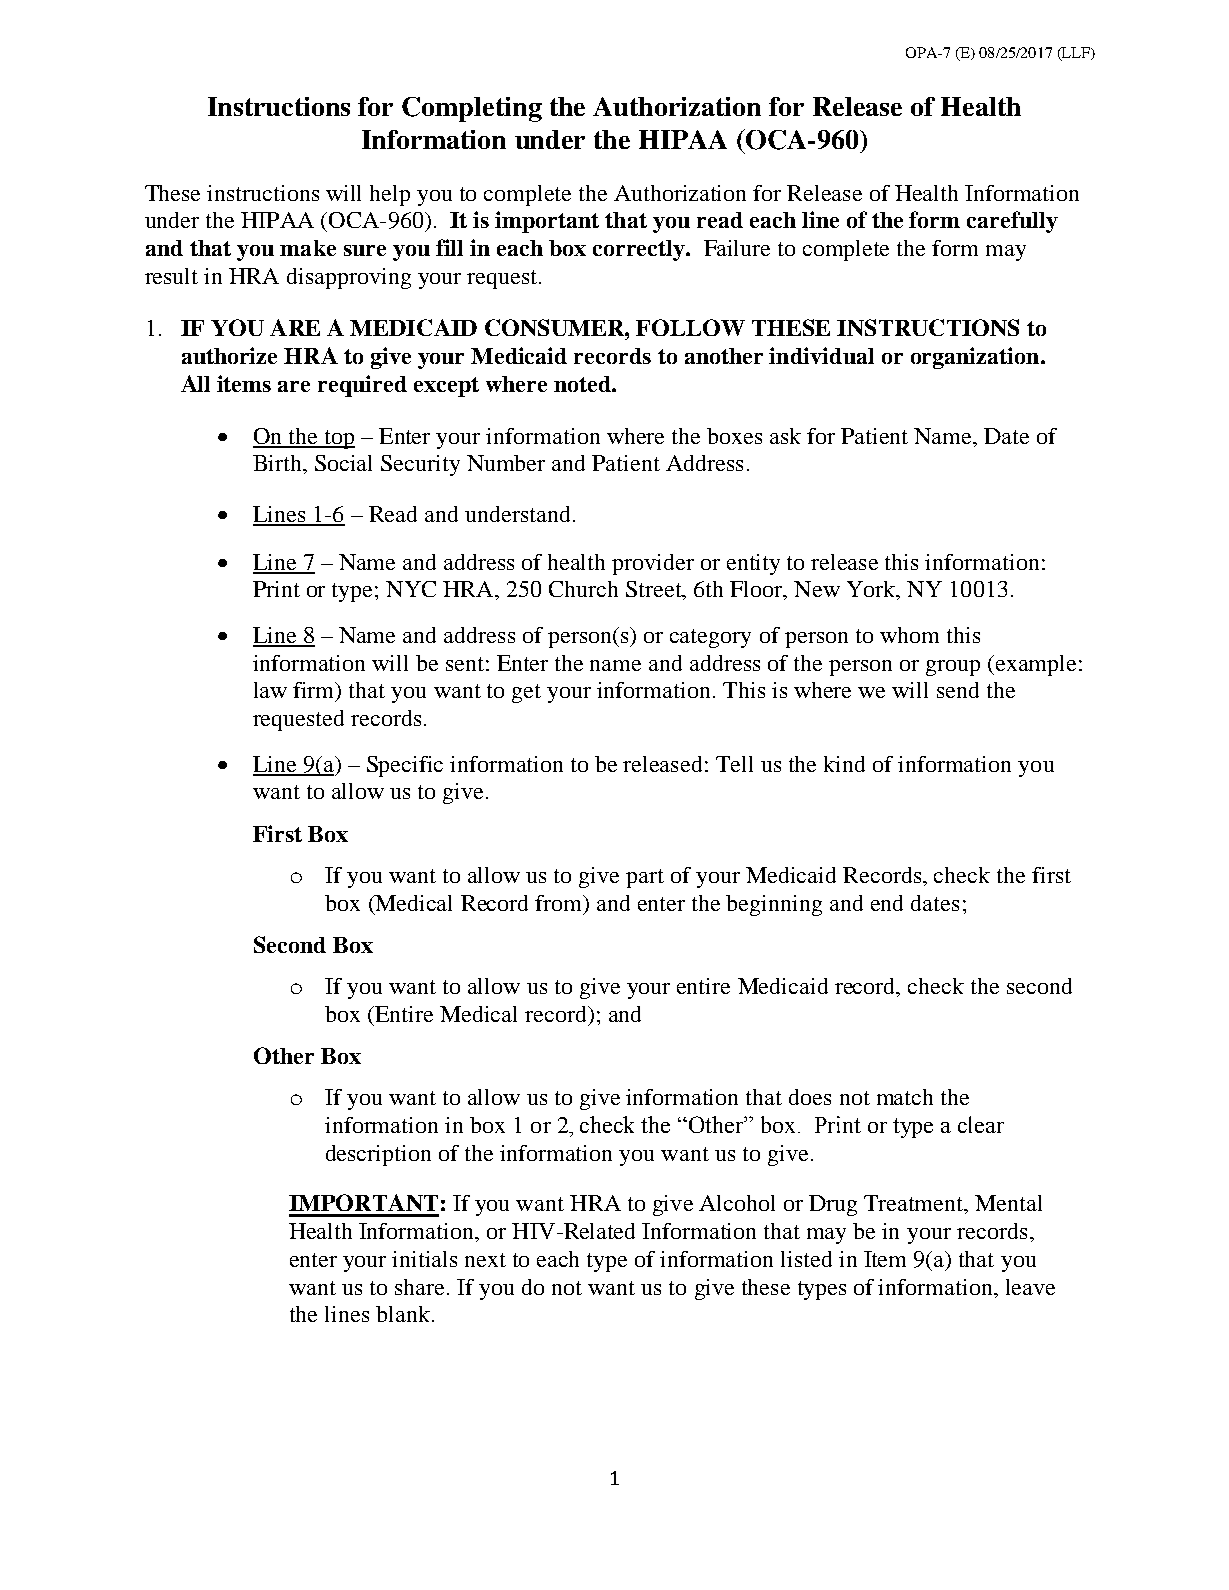 The image size is (1229, 1590). What do you see at coordinates (976, 358) in the document?
I see `organization` at bounding box center [976, 358].
